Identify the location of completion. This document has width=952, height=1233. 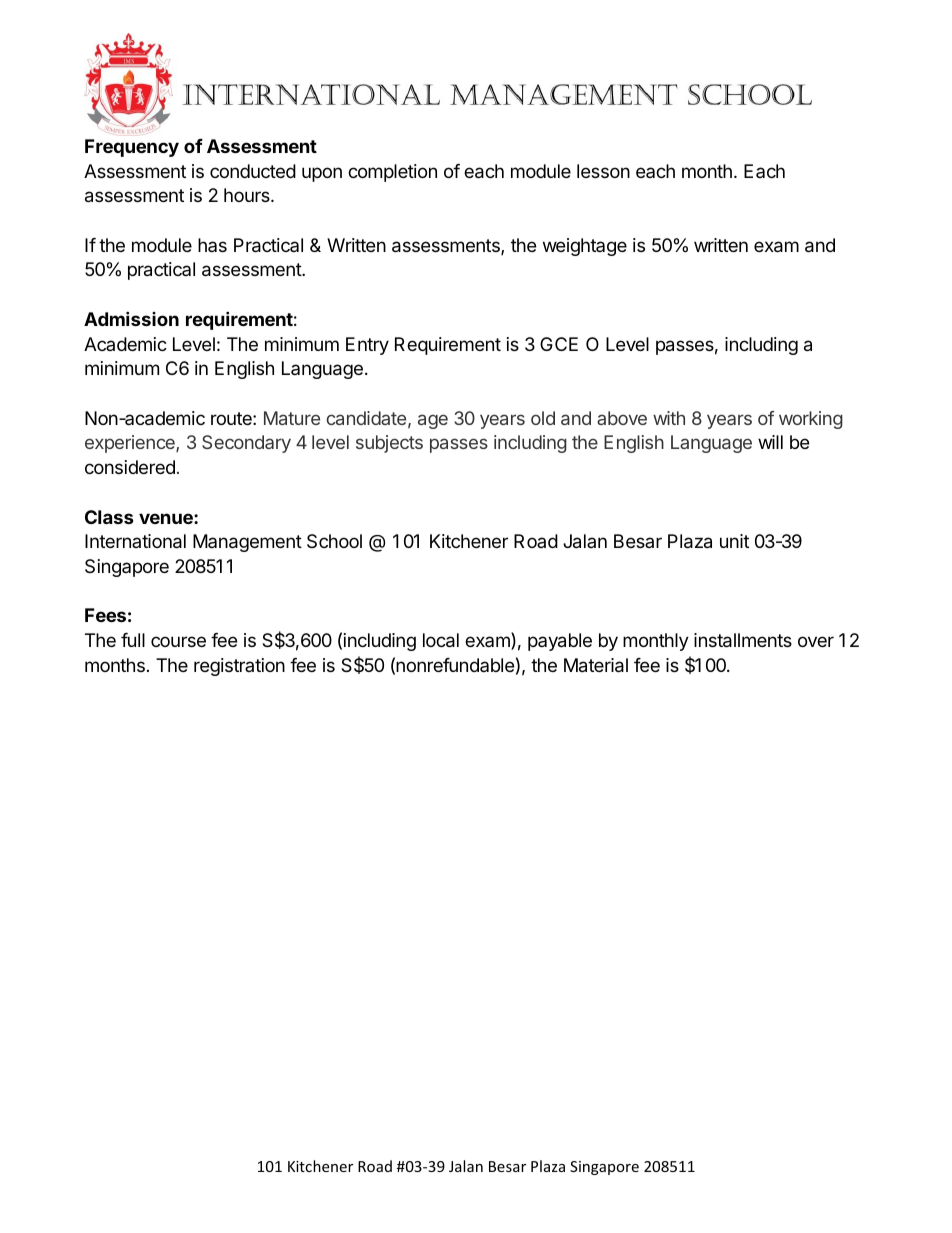
(392, 173).
